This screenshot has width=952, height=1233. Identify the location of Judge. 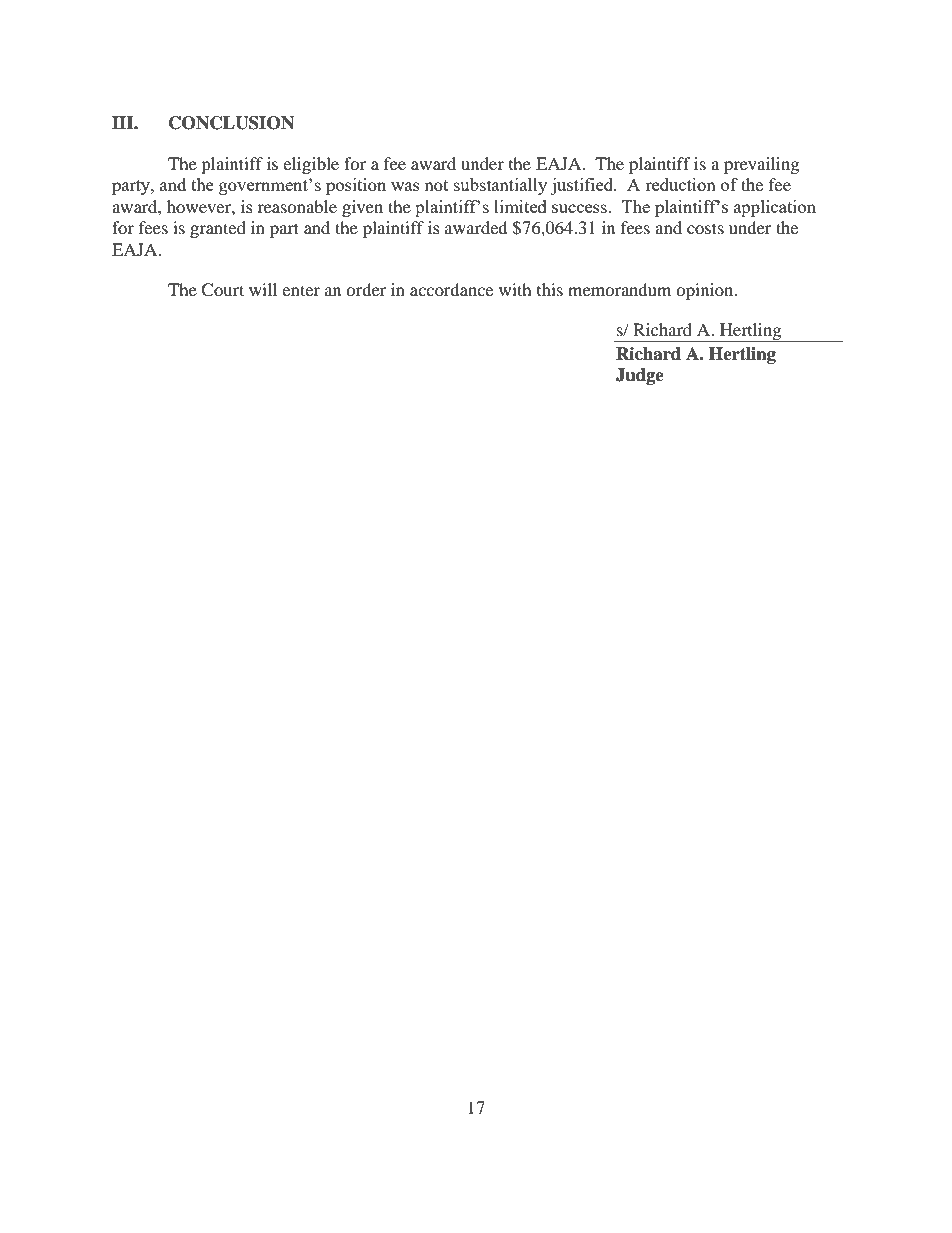
(640, 376).
